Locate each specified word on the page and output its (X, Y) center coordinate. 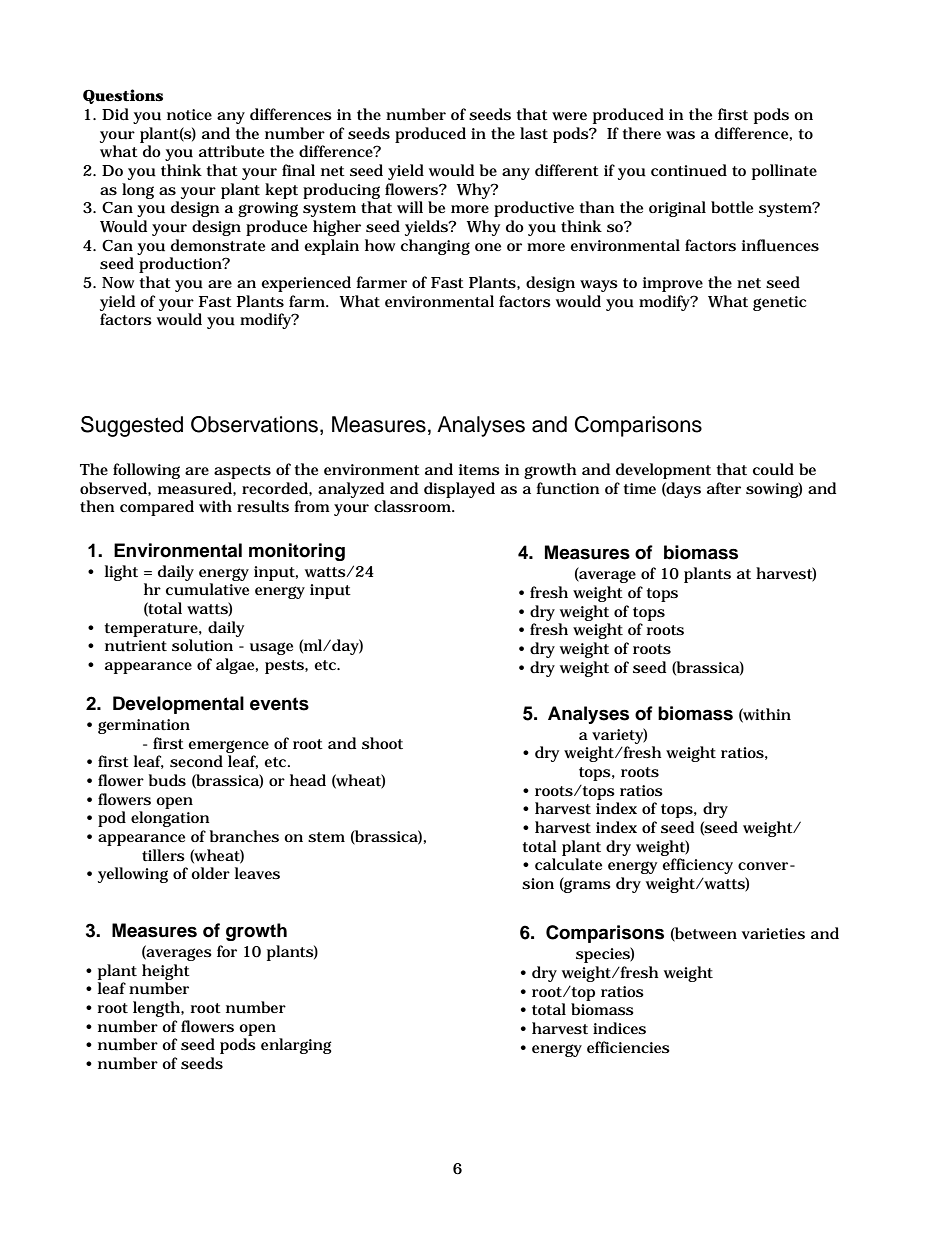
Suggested (132, 426)
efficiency (697, 866)
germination (144, 726)
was (680, 135)
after (724, 488)
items (479, 469)
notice (189, 114)
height (166, 972)
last (534, 133)
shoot (382, 743)
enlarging (296, 1046)
